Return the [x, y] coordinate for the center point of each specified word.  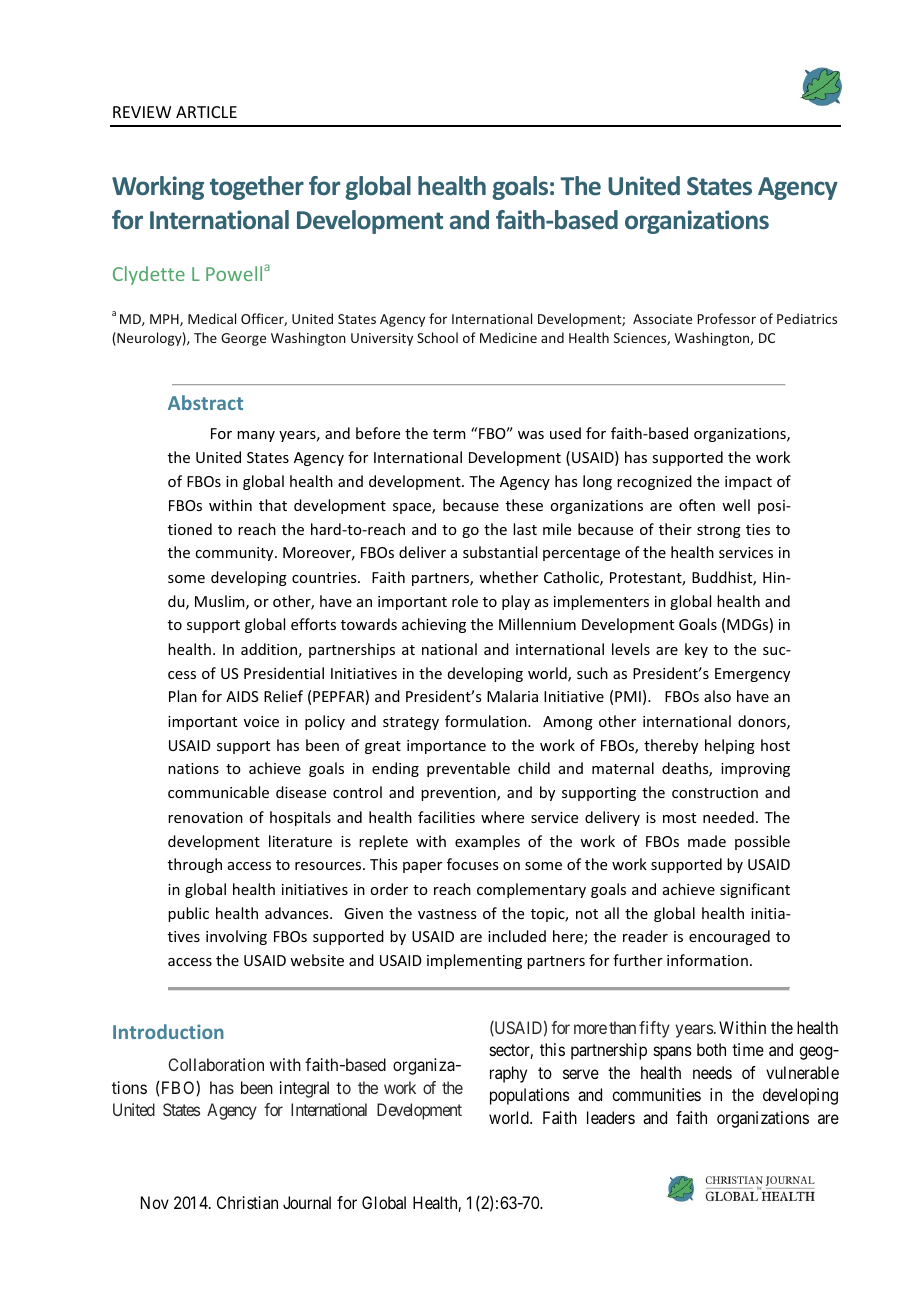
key [696, 650]
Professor [726, 318]
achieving [434, 625]
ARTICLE [206, 112]
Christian [247, 1202]
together [257, 188]
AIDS [242, 696]
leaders [611, 1117]
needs [712, 1072]
